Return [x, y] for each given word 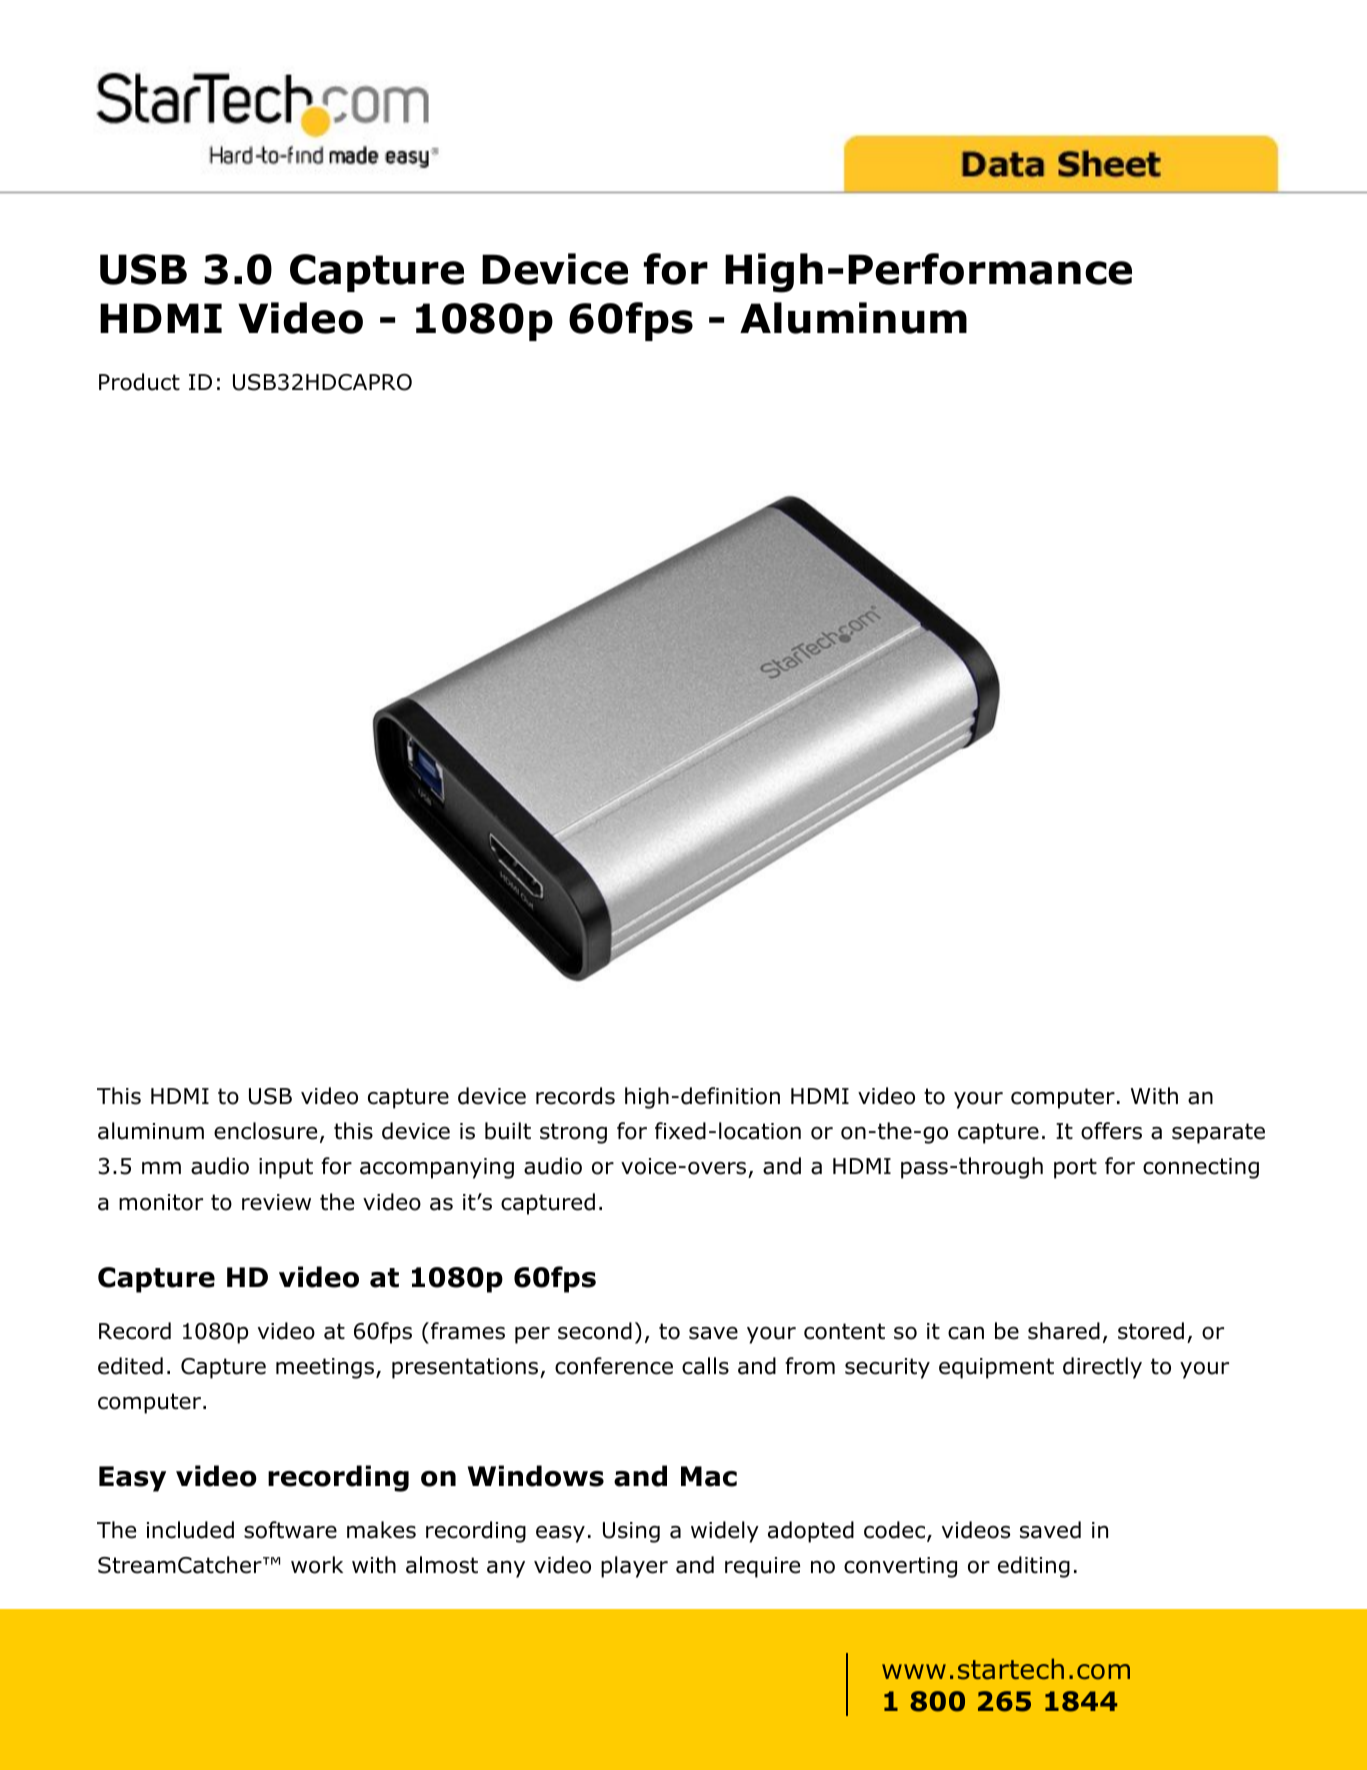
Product [139, 382]
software [290, 1530]
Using [631, 1532]
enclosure [265, 1131]
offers [1111, 1131]
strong [573, 1133]
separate [1218, 1133]
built [508, 1131]
